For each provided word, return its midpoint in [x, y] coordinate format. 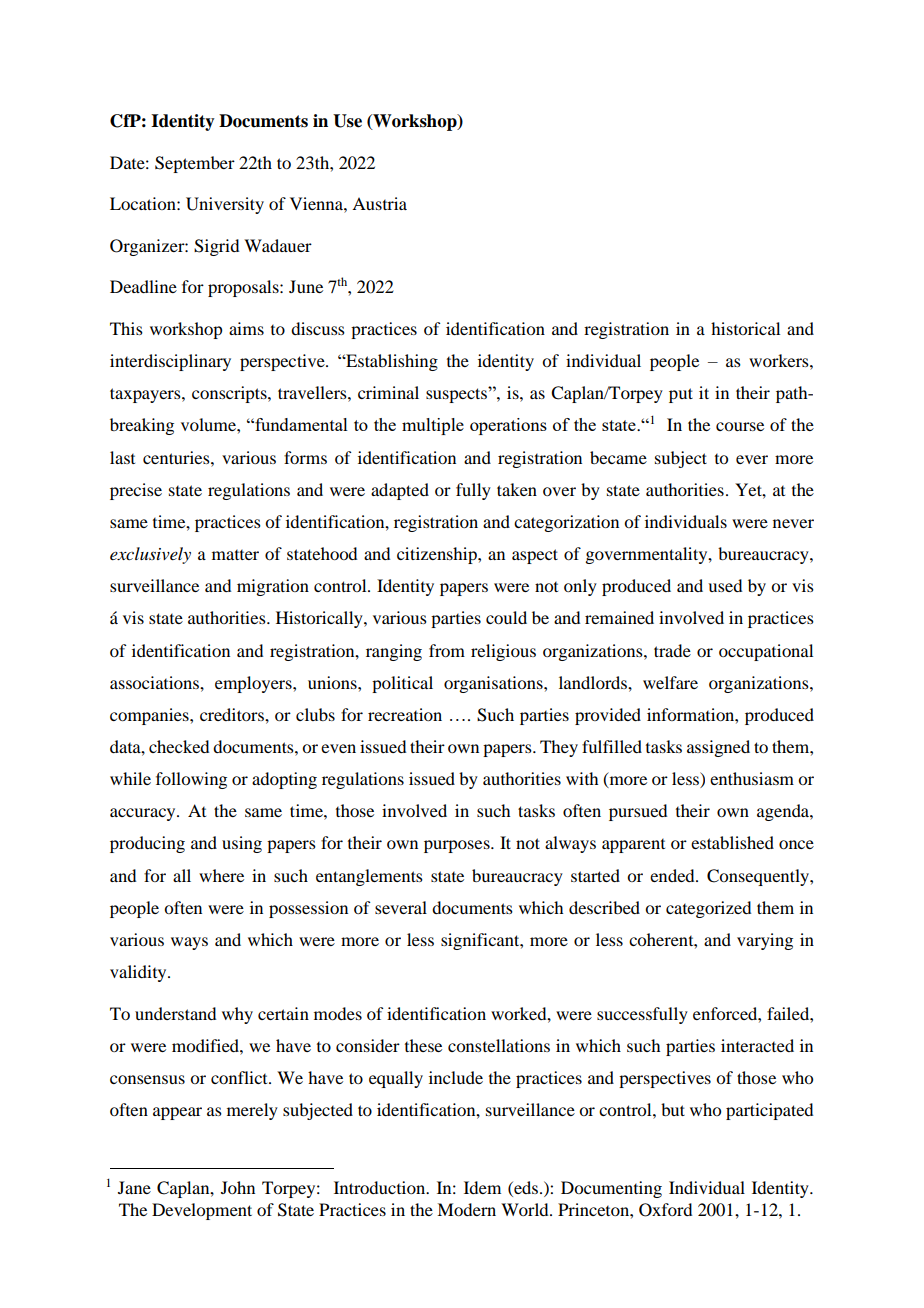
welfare [670, 682]
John [238, 1187]
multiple [433, 426]
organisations [494, 684]
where [221, 875]
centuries [177, 457]
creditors [233, 714]
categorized [708, 909]
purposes [458, 846]
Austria [379, 203]
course [740, 426]
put [681, 395]
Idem [482, 1187]
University [225, 205]
